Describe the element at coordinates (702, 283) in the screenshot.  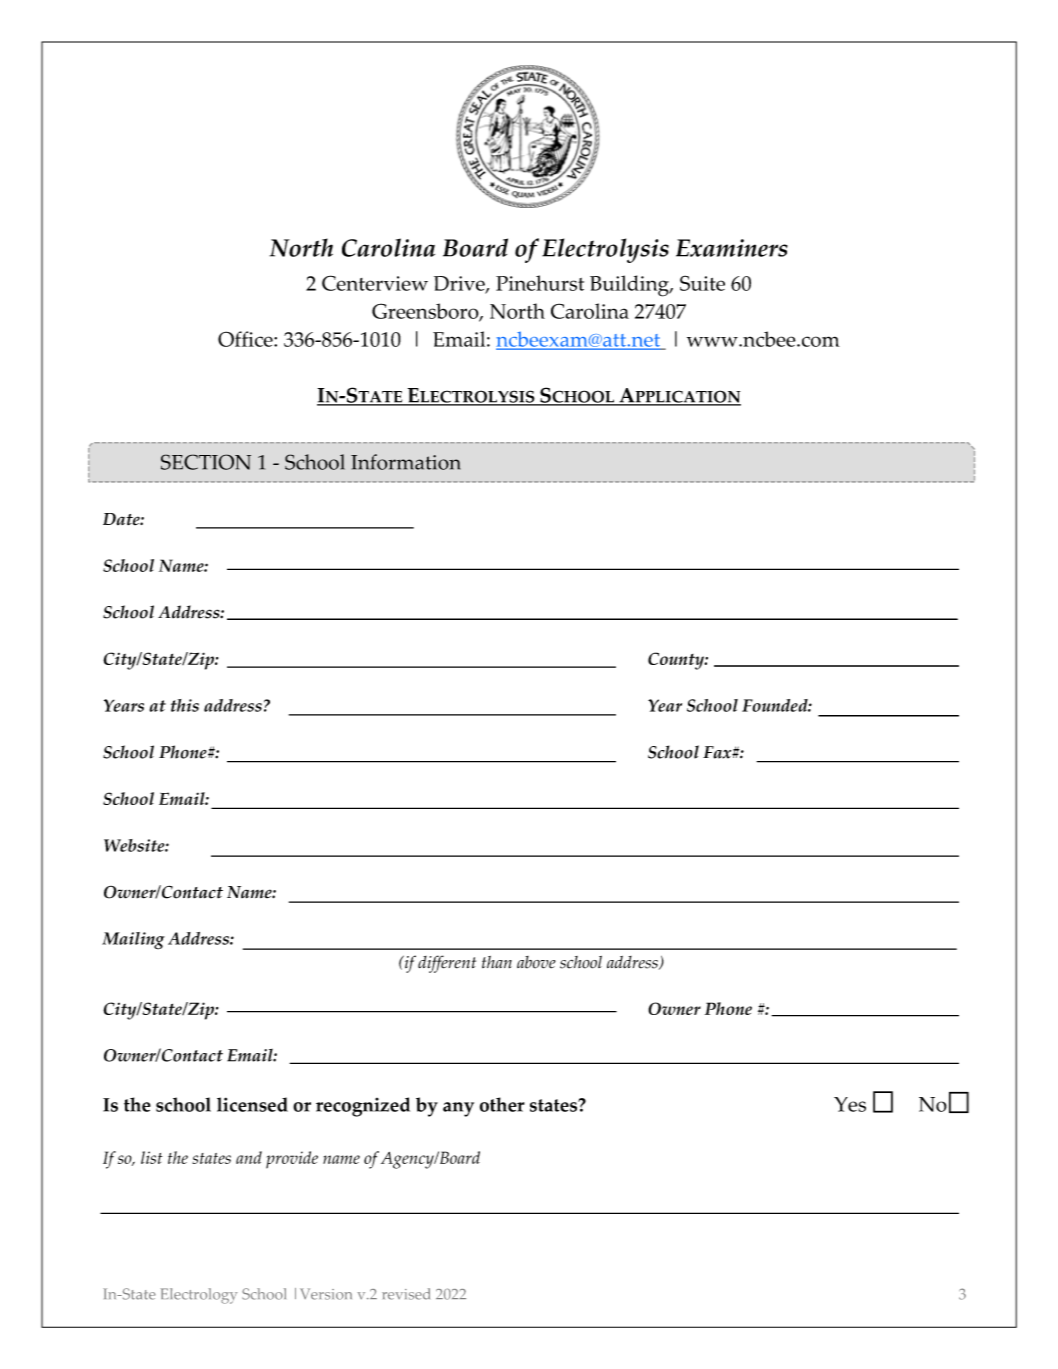
I see `Suite` at that location.
